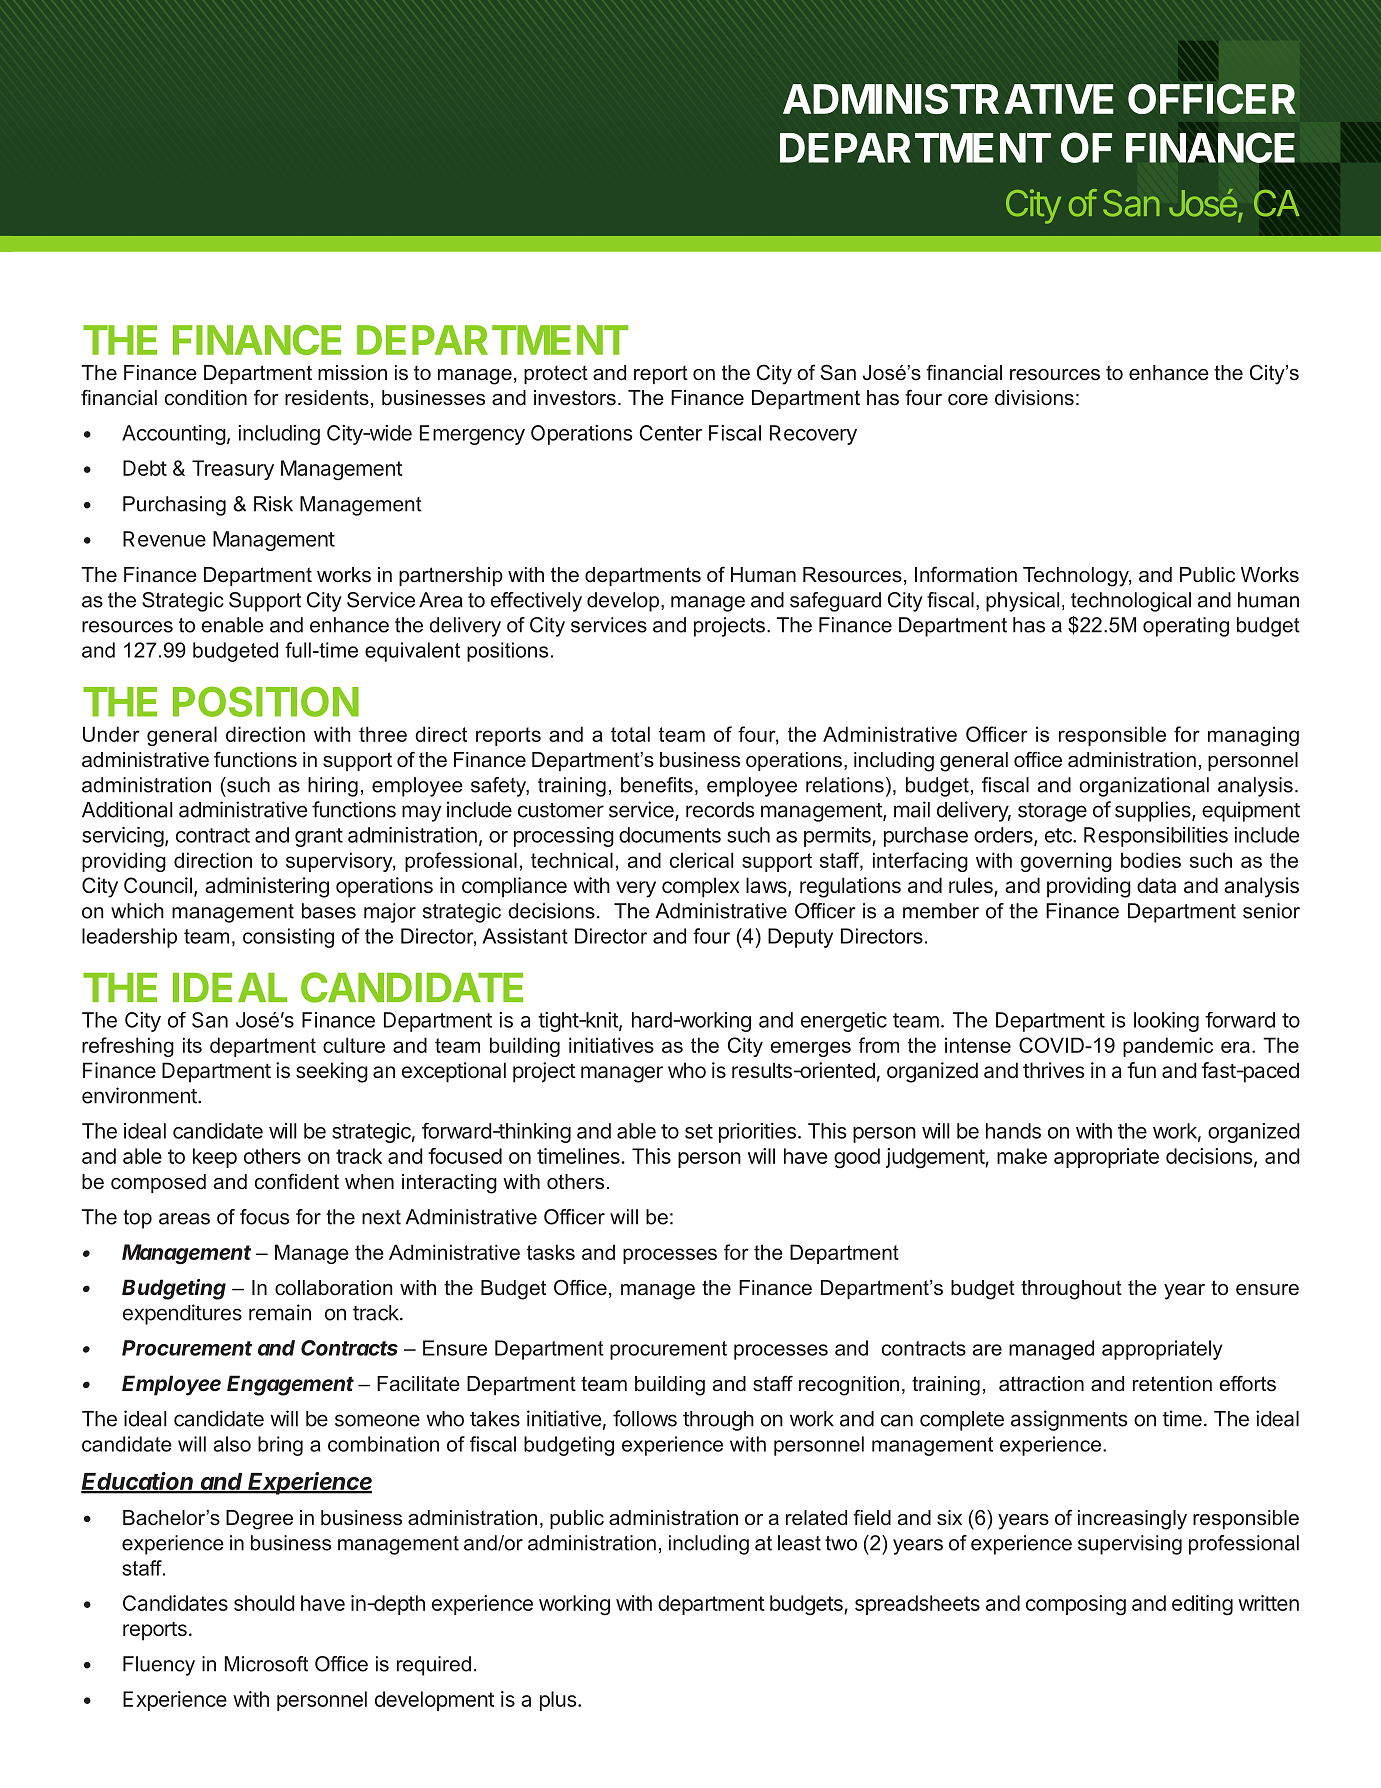 Image resolution: width=1381 pixels, height=1788 pixels. I want to click on divisions, so click(1034, 398).
